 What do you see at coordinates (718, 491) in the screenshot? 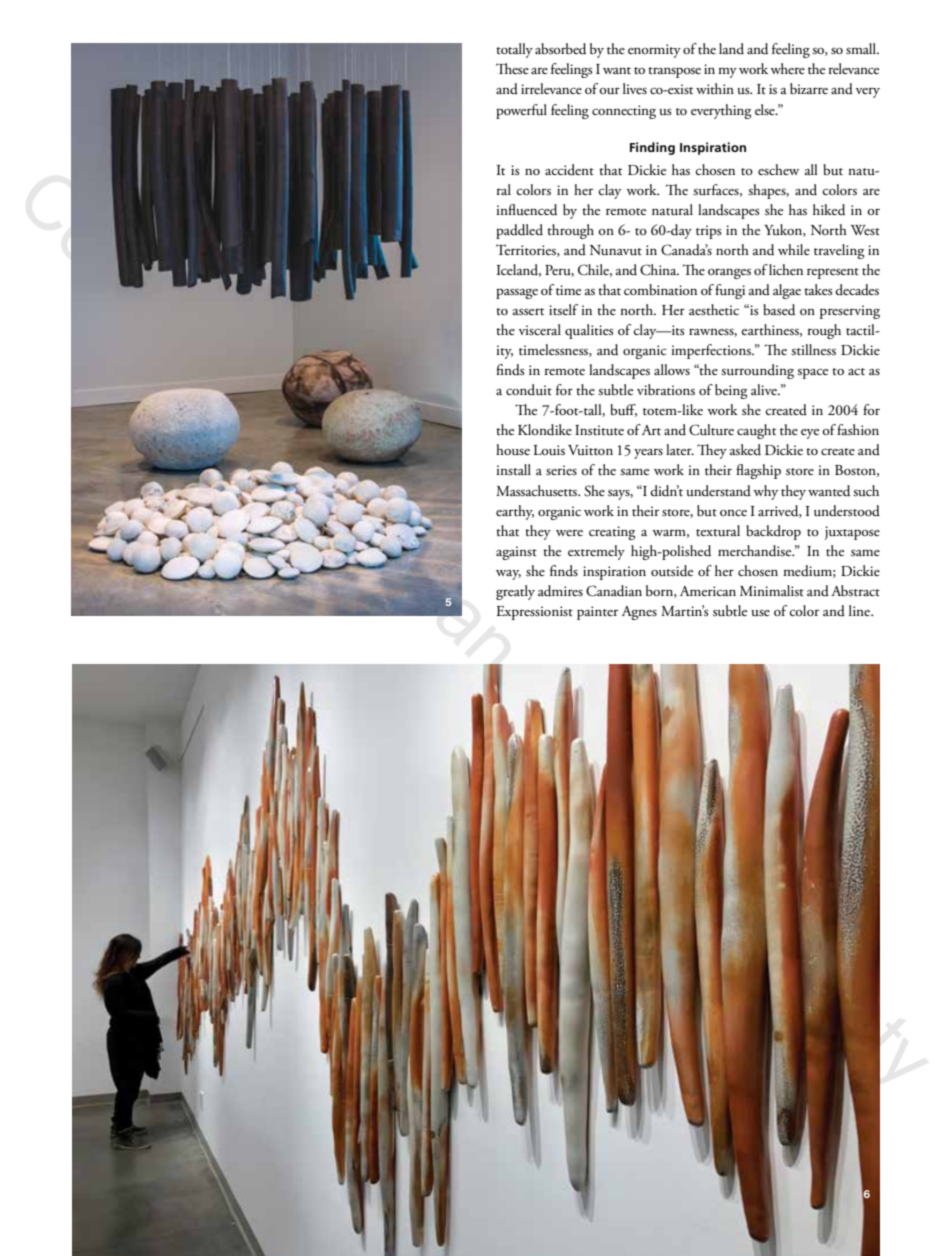
I see `understand` at bounding box center [718, 491].
